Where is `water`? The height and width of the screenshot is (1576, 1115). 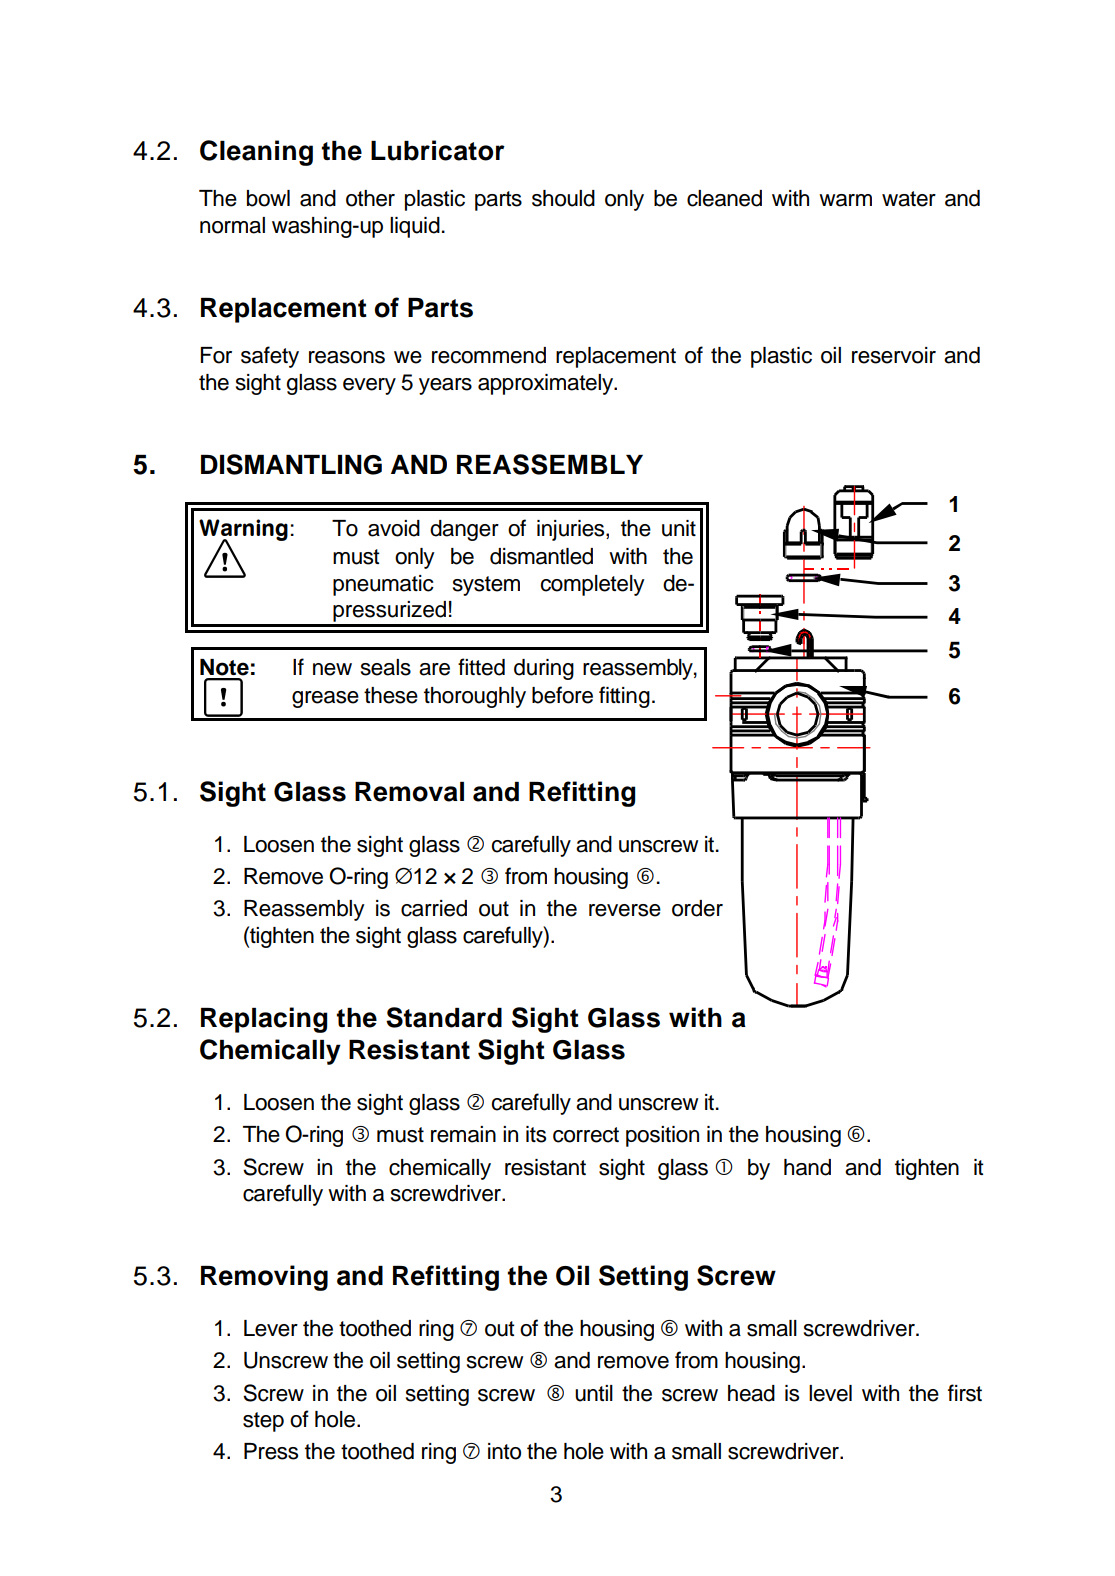
water is located at coordinates (909, 199).
